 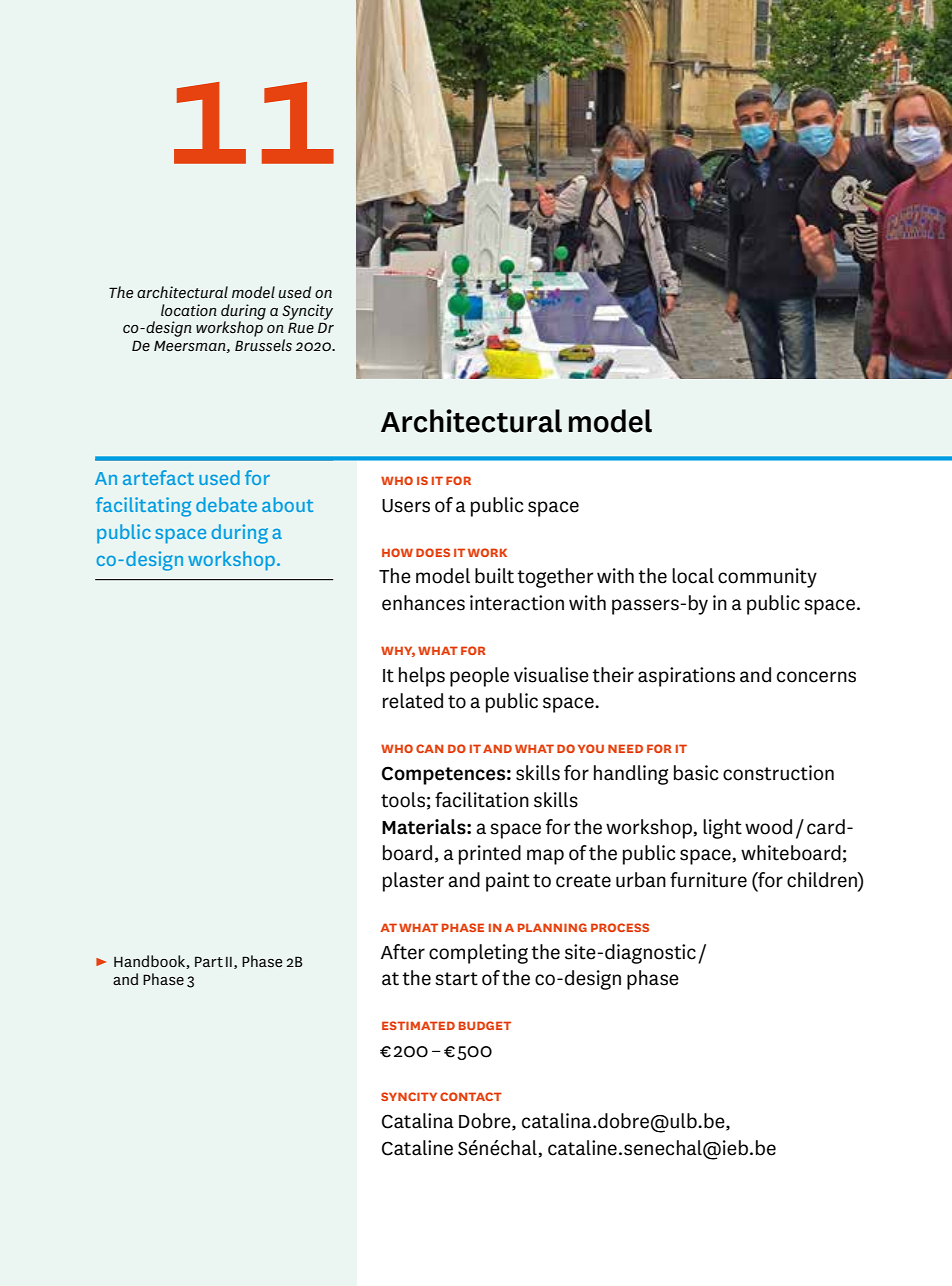 I want to click on debate, so click(x=226, y=504).
